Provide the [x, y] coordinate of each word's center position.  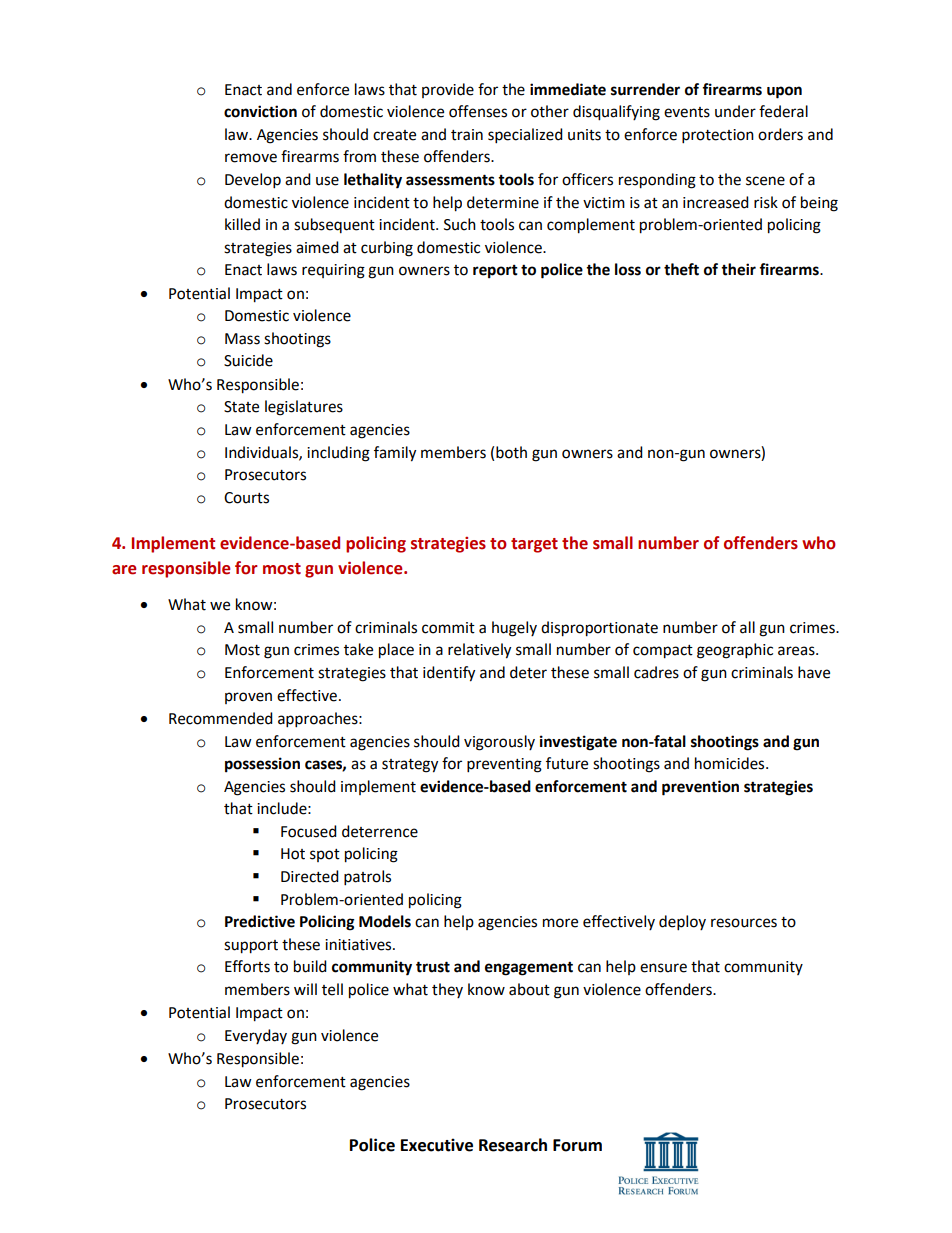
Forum [577, 1145]
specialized [525, 136]
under [735, 111]
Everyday [256, 1036]
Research [513, 1145]
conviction [260, 111]
